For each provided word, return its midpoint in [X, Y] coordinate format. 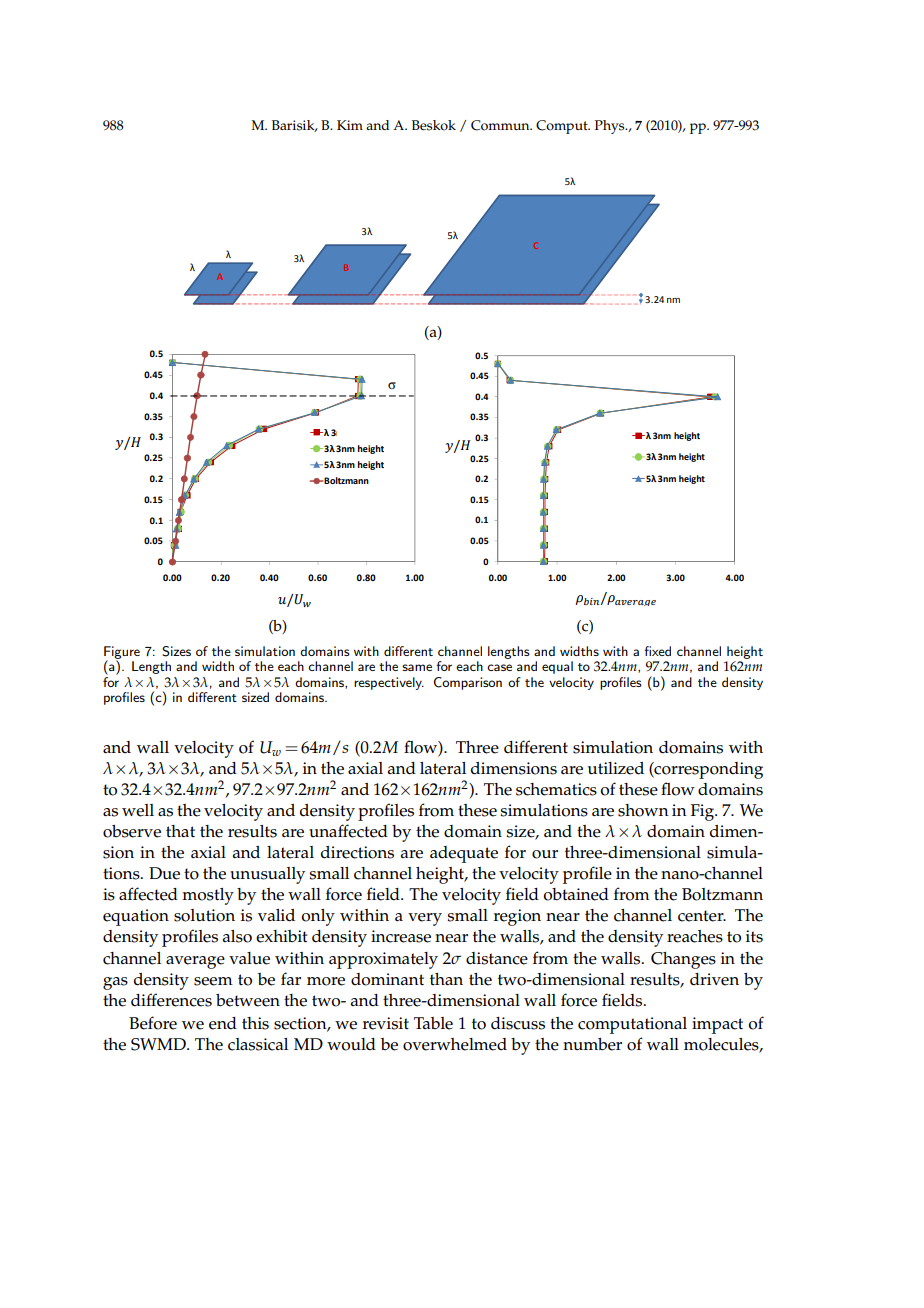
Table [433, 1023]
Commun [501, 125]
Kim [350, 125]
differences [171, 1000]
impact [717, 1025]
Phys [611, 127]
